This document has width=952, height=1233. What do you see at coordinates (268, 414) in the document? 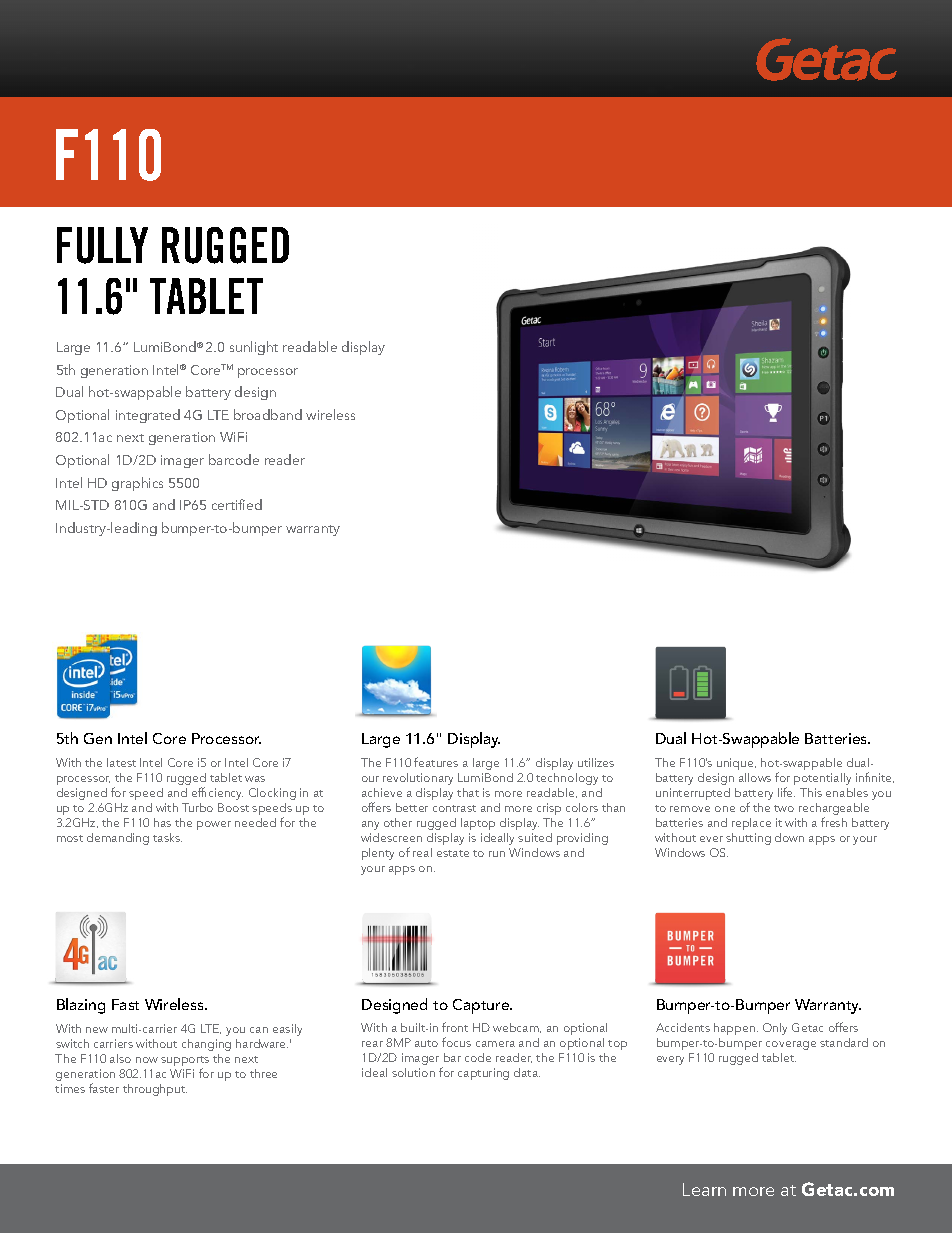
I see `broadband` at bounding box center [268, 414].
